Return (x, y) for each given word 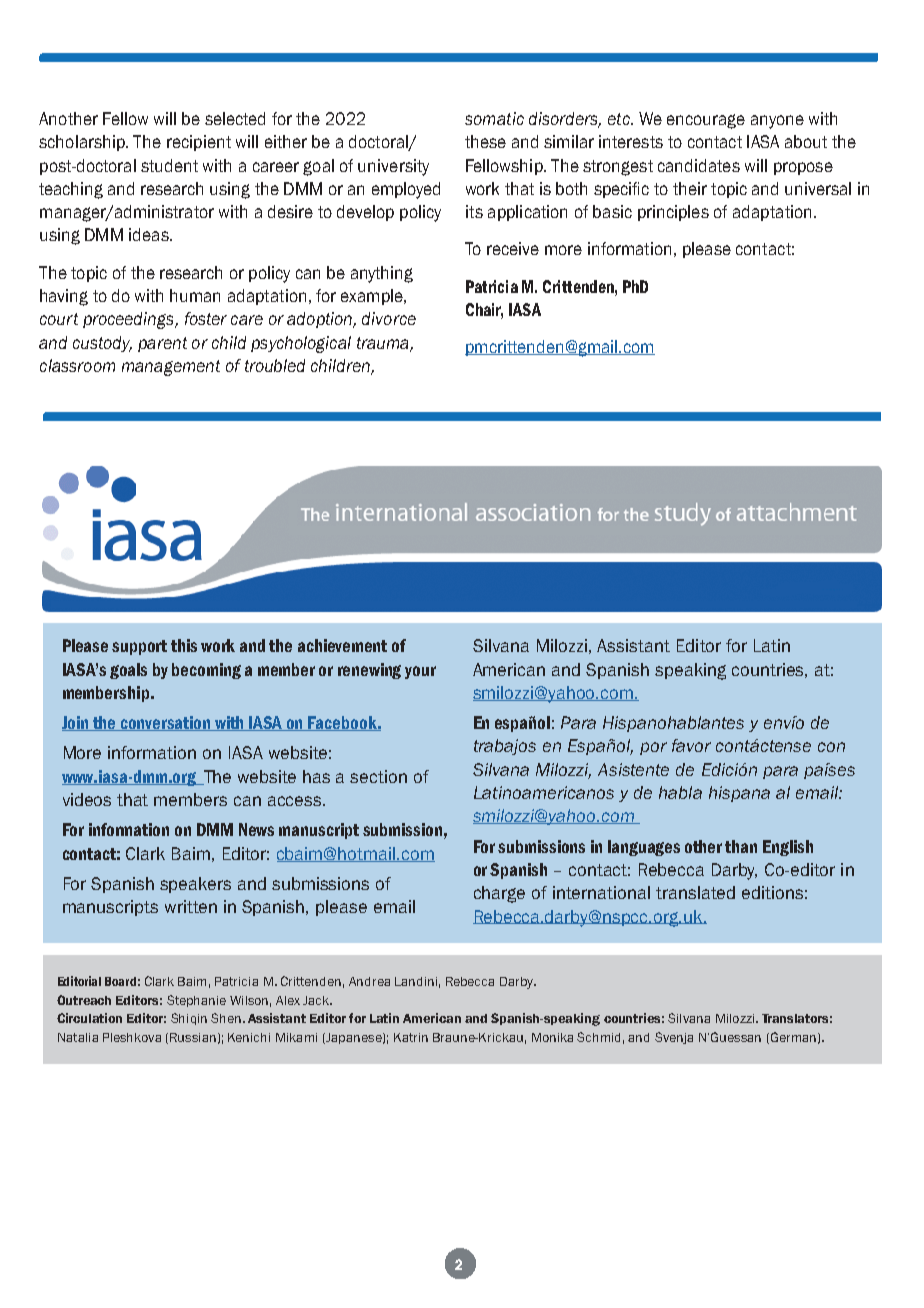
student (169, 165)
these (485, 141)
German (792, 1038)
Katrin (411, 1037)
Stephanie (196, 1001)
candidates (699, 165)
